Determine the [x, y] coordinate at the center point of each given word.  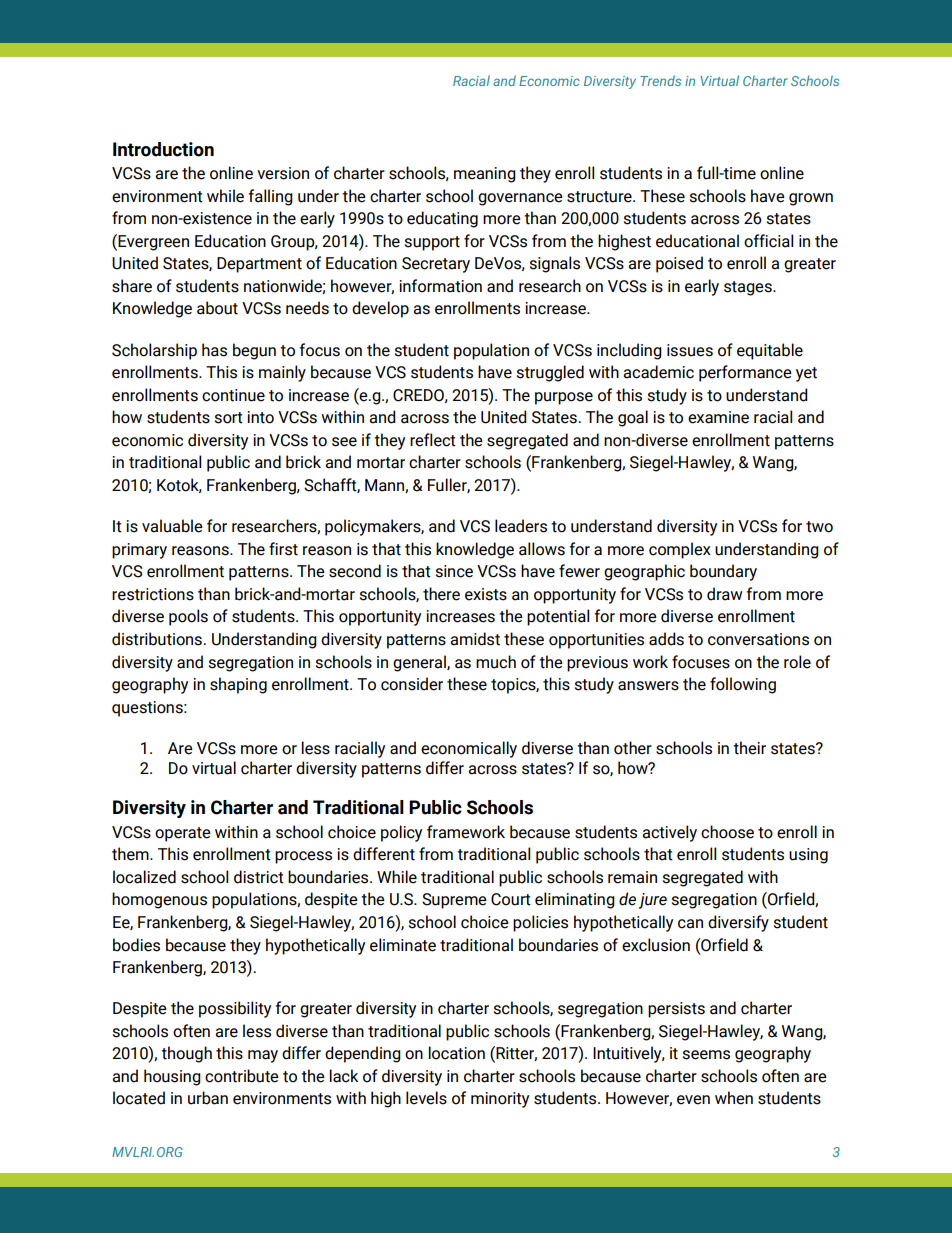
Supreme [454, 901]
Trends [660, 80]
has [214, 350]
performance [745, 373]
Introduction [163, 149]
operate [183, 834]
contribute [242, 1076]
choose [727, 832]
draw [725, 594]
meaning [485, 175]
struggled [550, 373]
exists [486, 594]
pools [188, 617]
